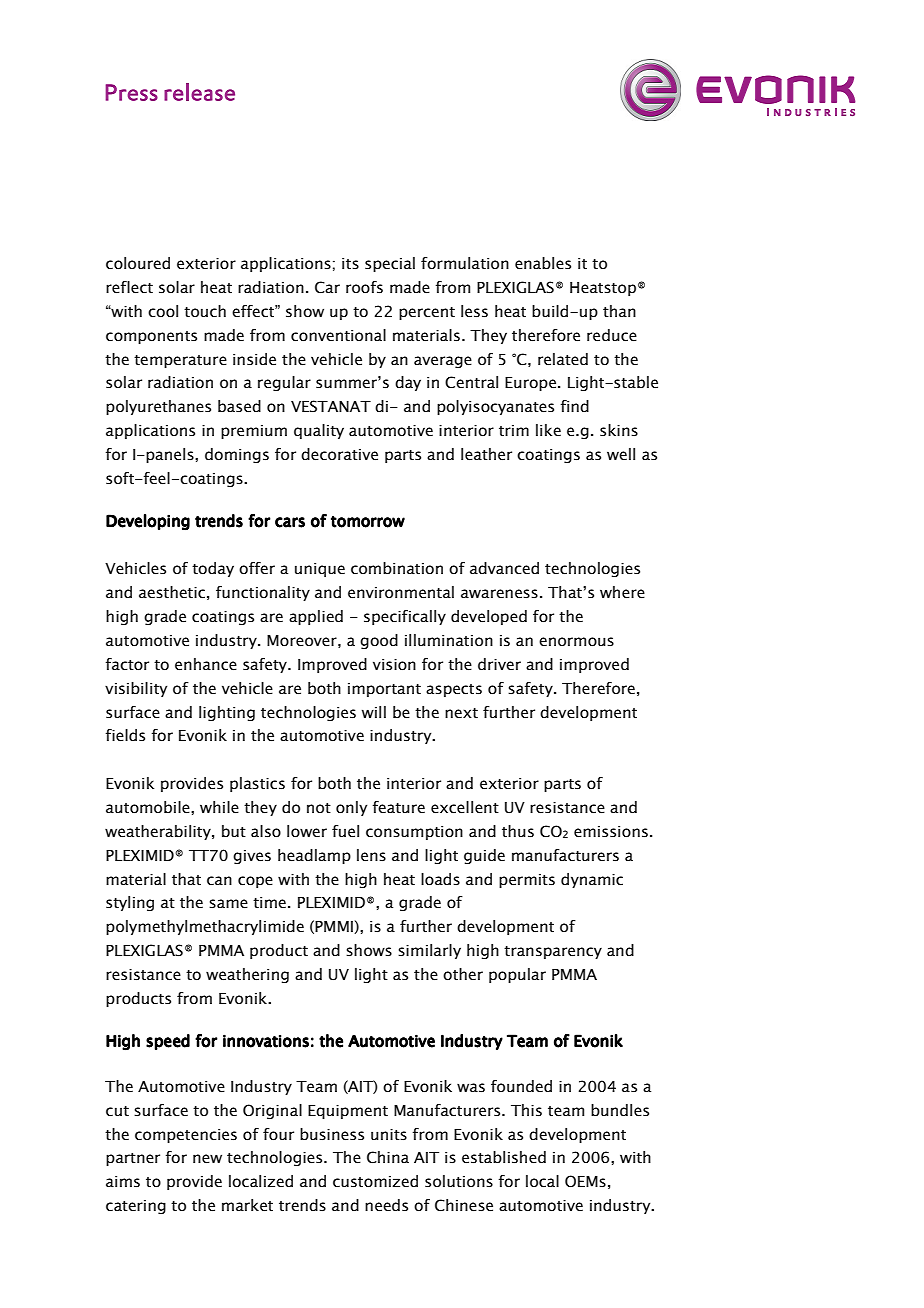  Describe the element at coordinates (499, 664) in the document. I see `driver` at that location.
